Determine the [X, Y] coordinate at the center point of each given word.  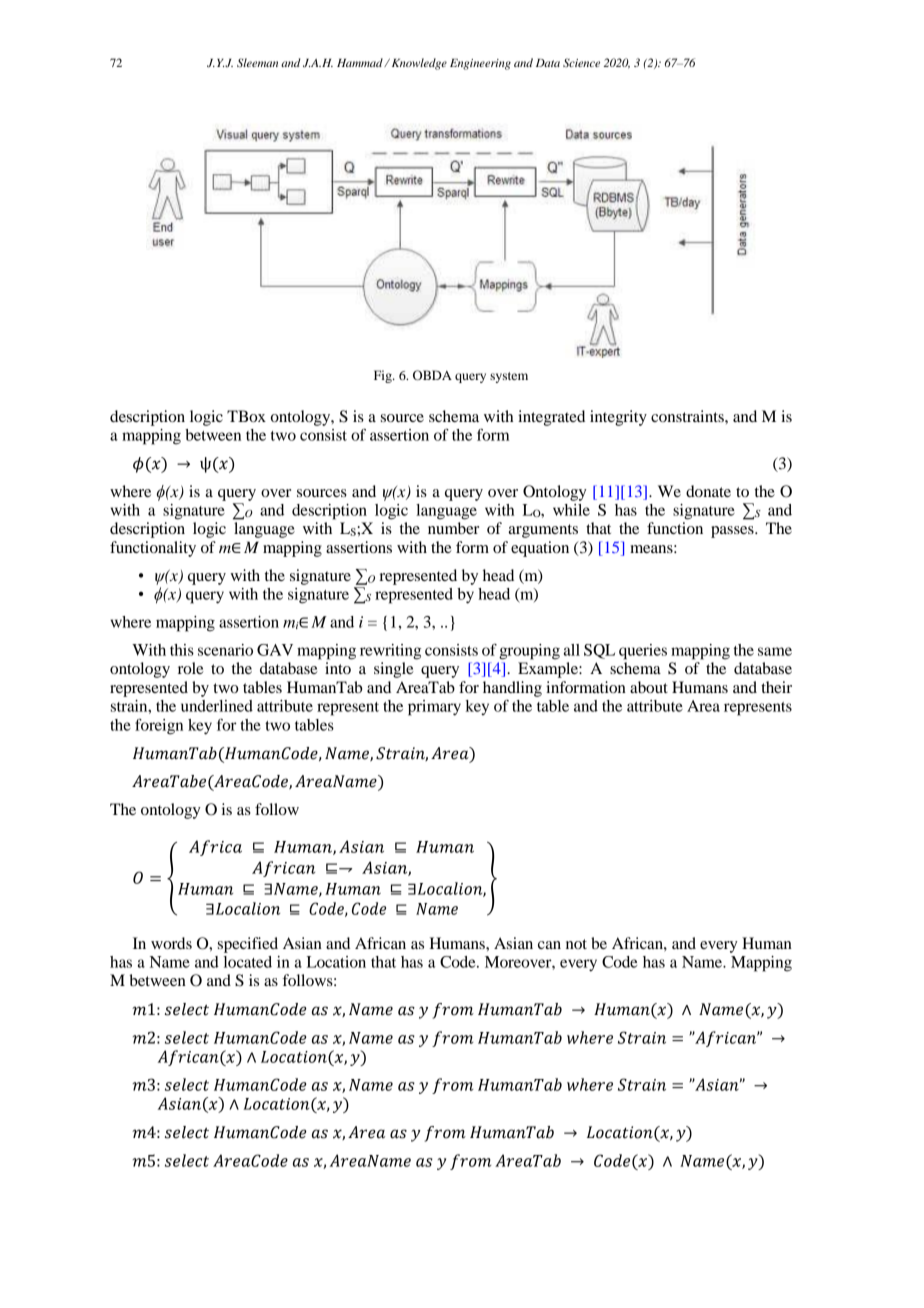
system [509, 377]
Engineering [480, 64]
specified [248, 945]
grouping [529, 652]
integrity [618, 418]
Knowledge [418, 64]
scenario [225, 650]
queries [643, 652]
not [576, 944]
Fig [384, 376]
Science [581, 62]
